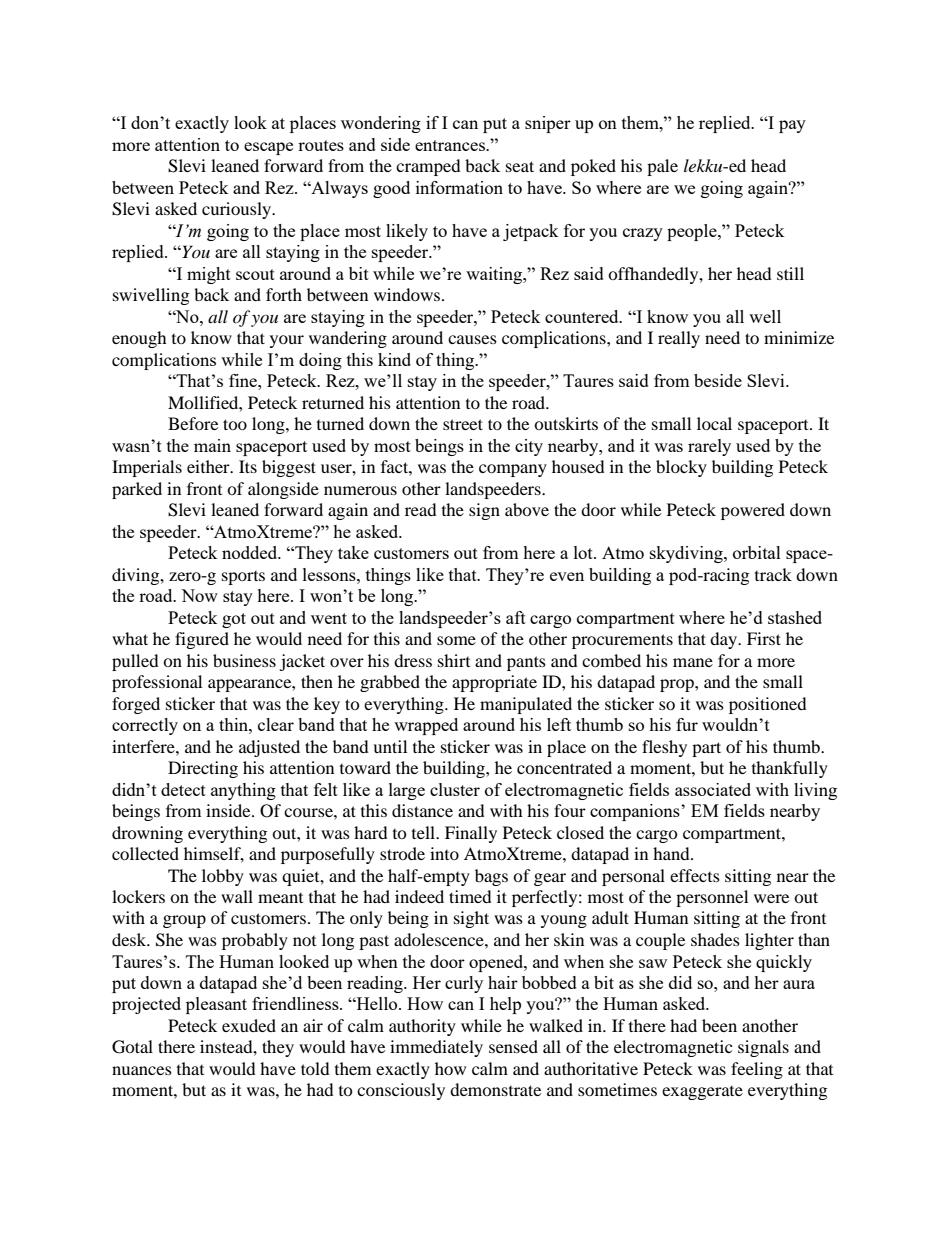 The height and width of the screenshot is (1233, 952). I want to click on either, so click(209, 466).
